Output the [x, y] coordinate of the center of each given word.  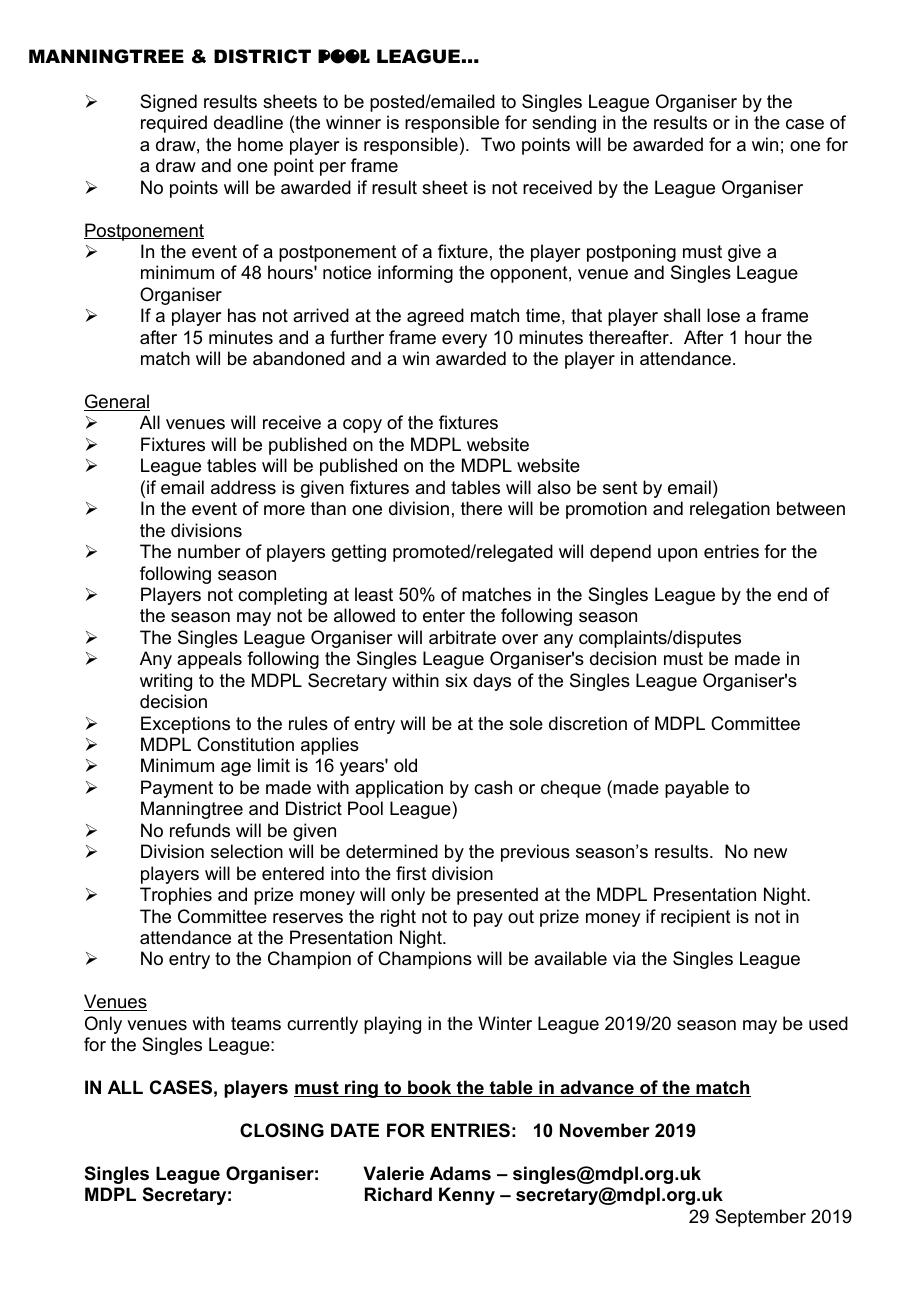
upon [677, 555]
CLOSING [282, 1130]
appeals [209, 660]
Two [498, 144]
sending [564, 124]
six [456, 680]
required [174, 124]
